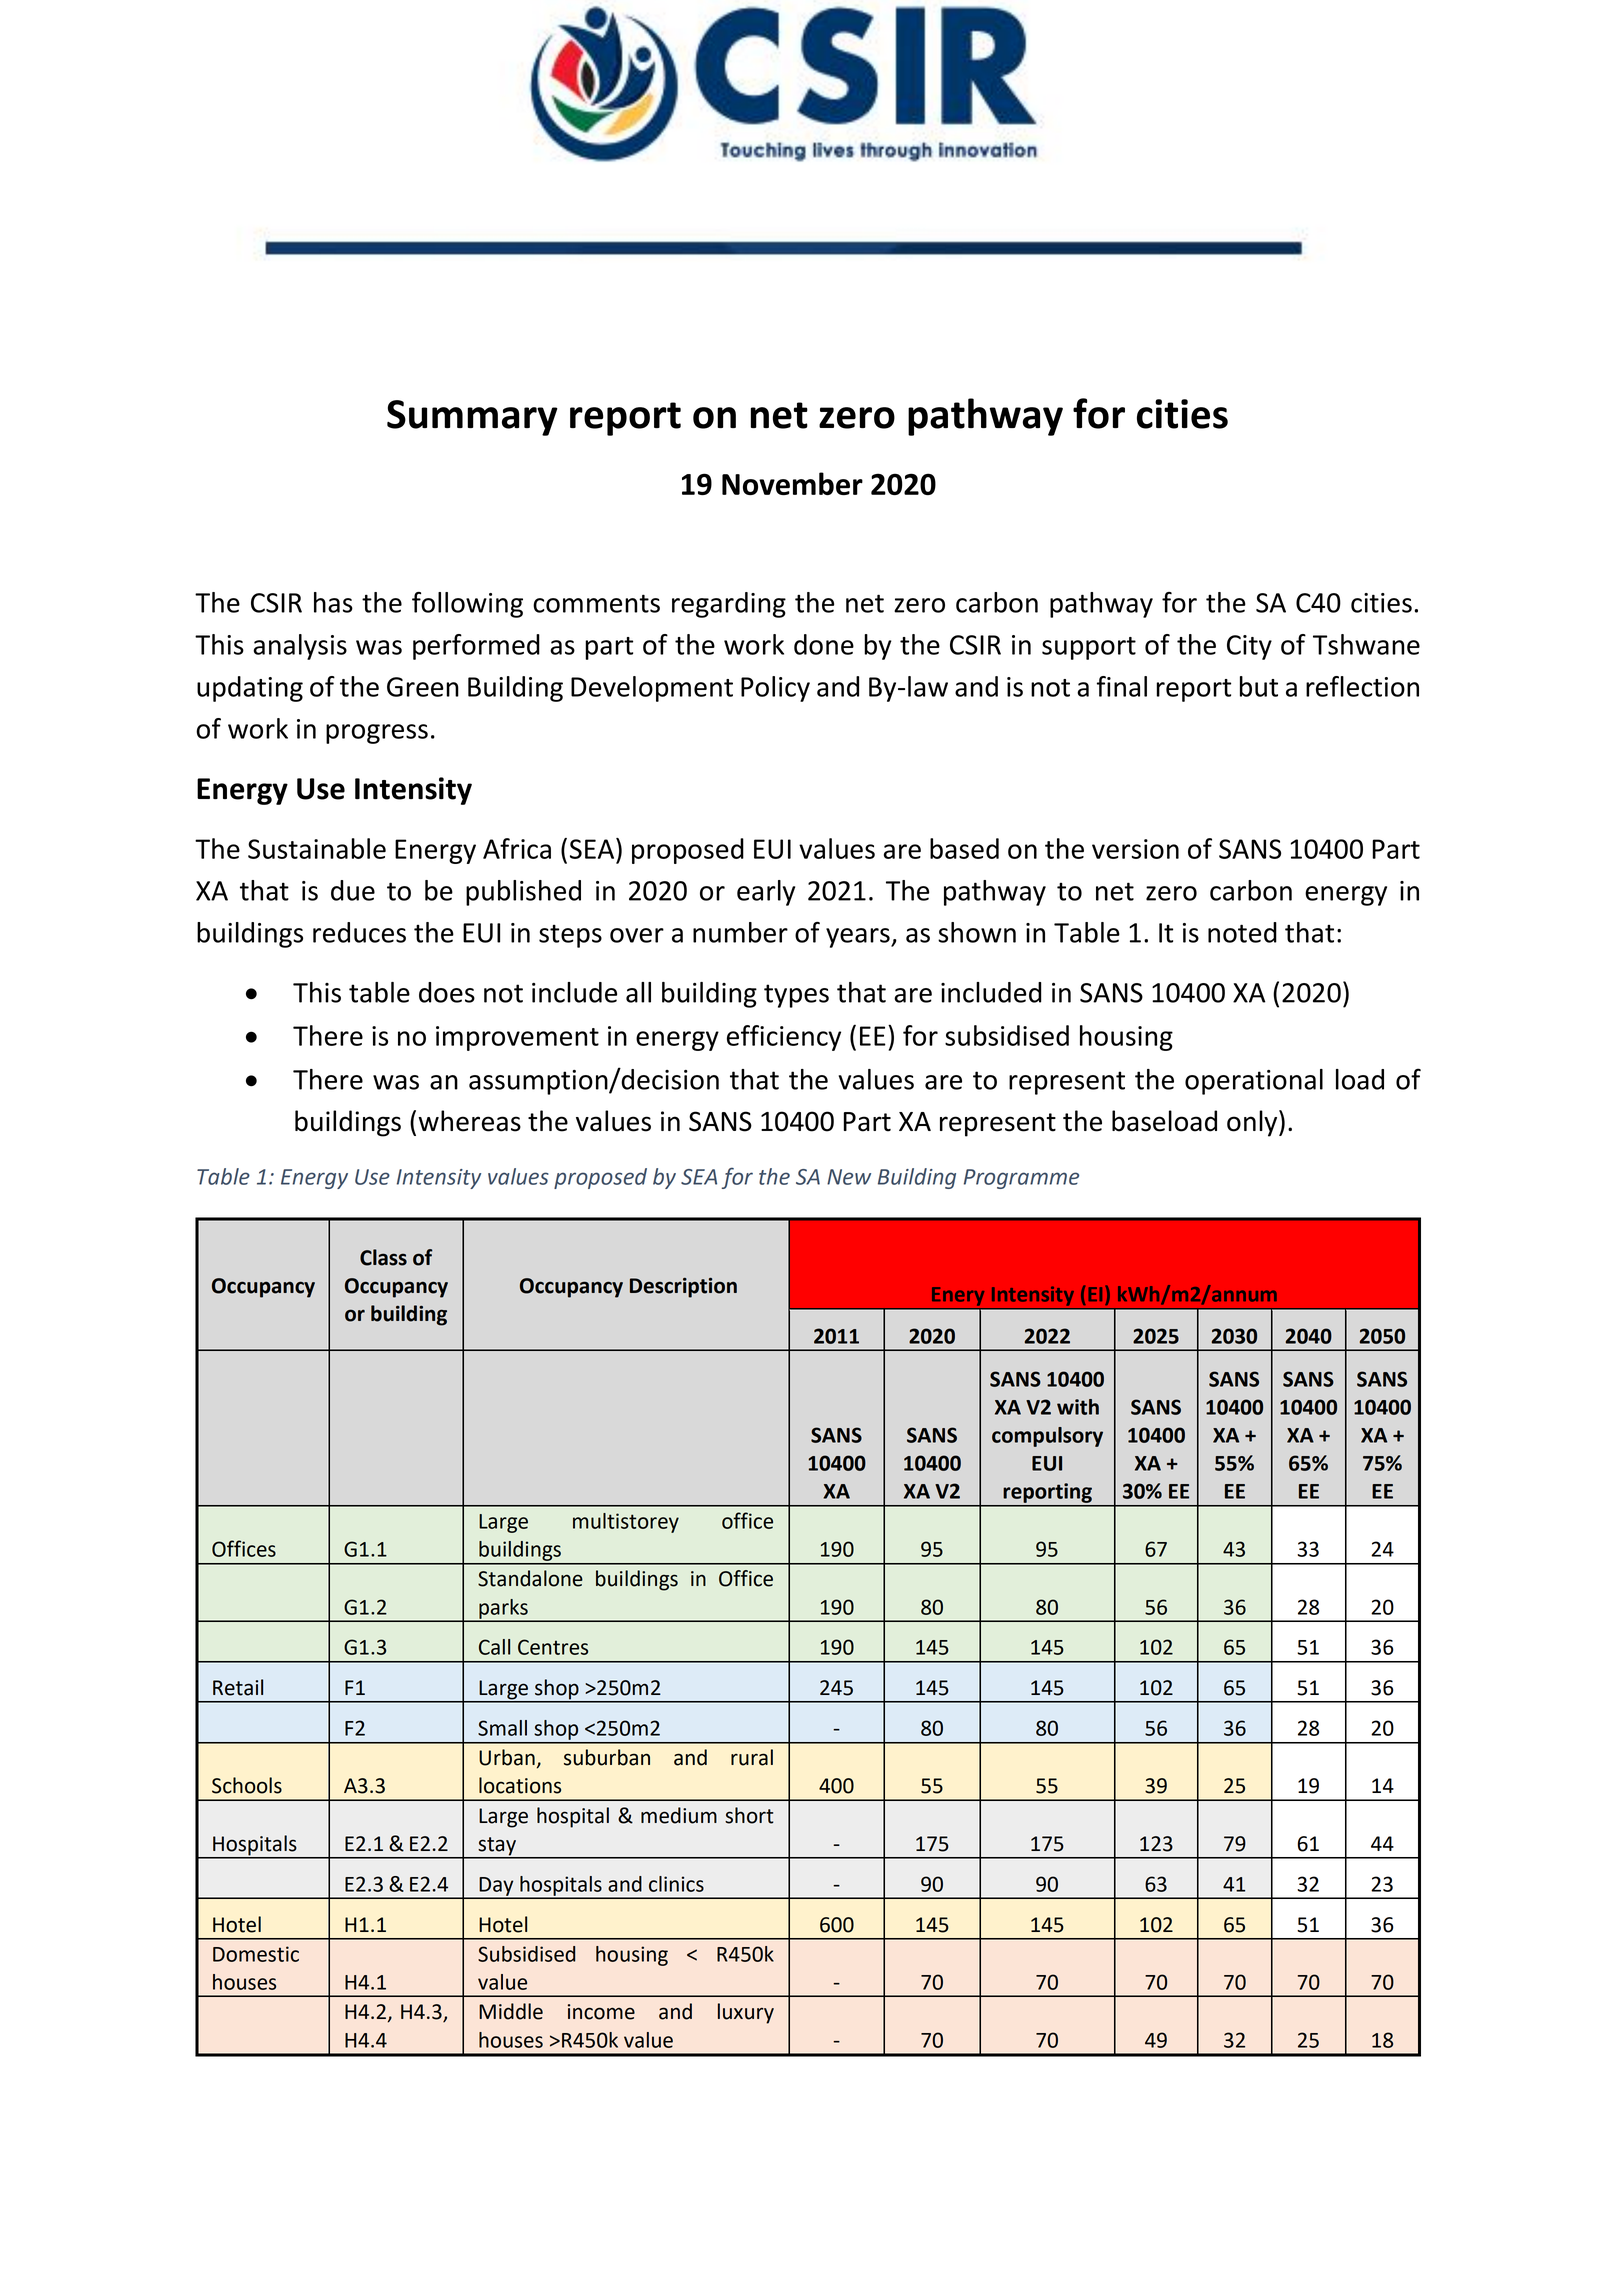 The width and height of the image is (1616, 2285). What do you see at coordinates (796, 996) in the image?
I see `types` at bounding box center [796, 996].
